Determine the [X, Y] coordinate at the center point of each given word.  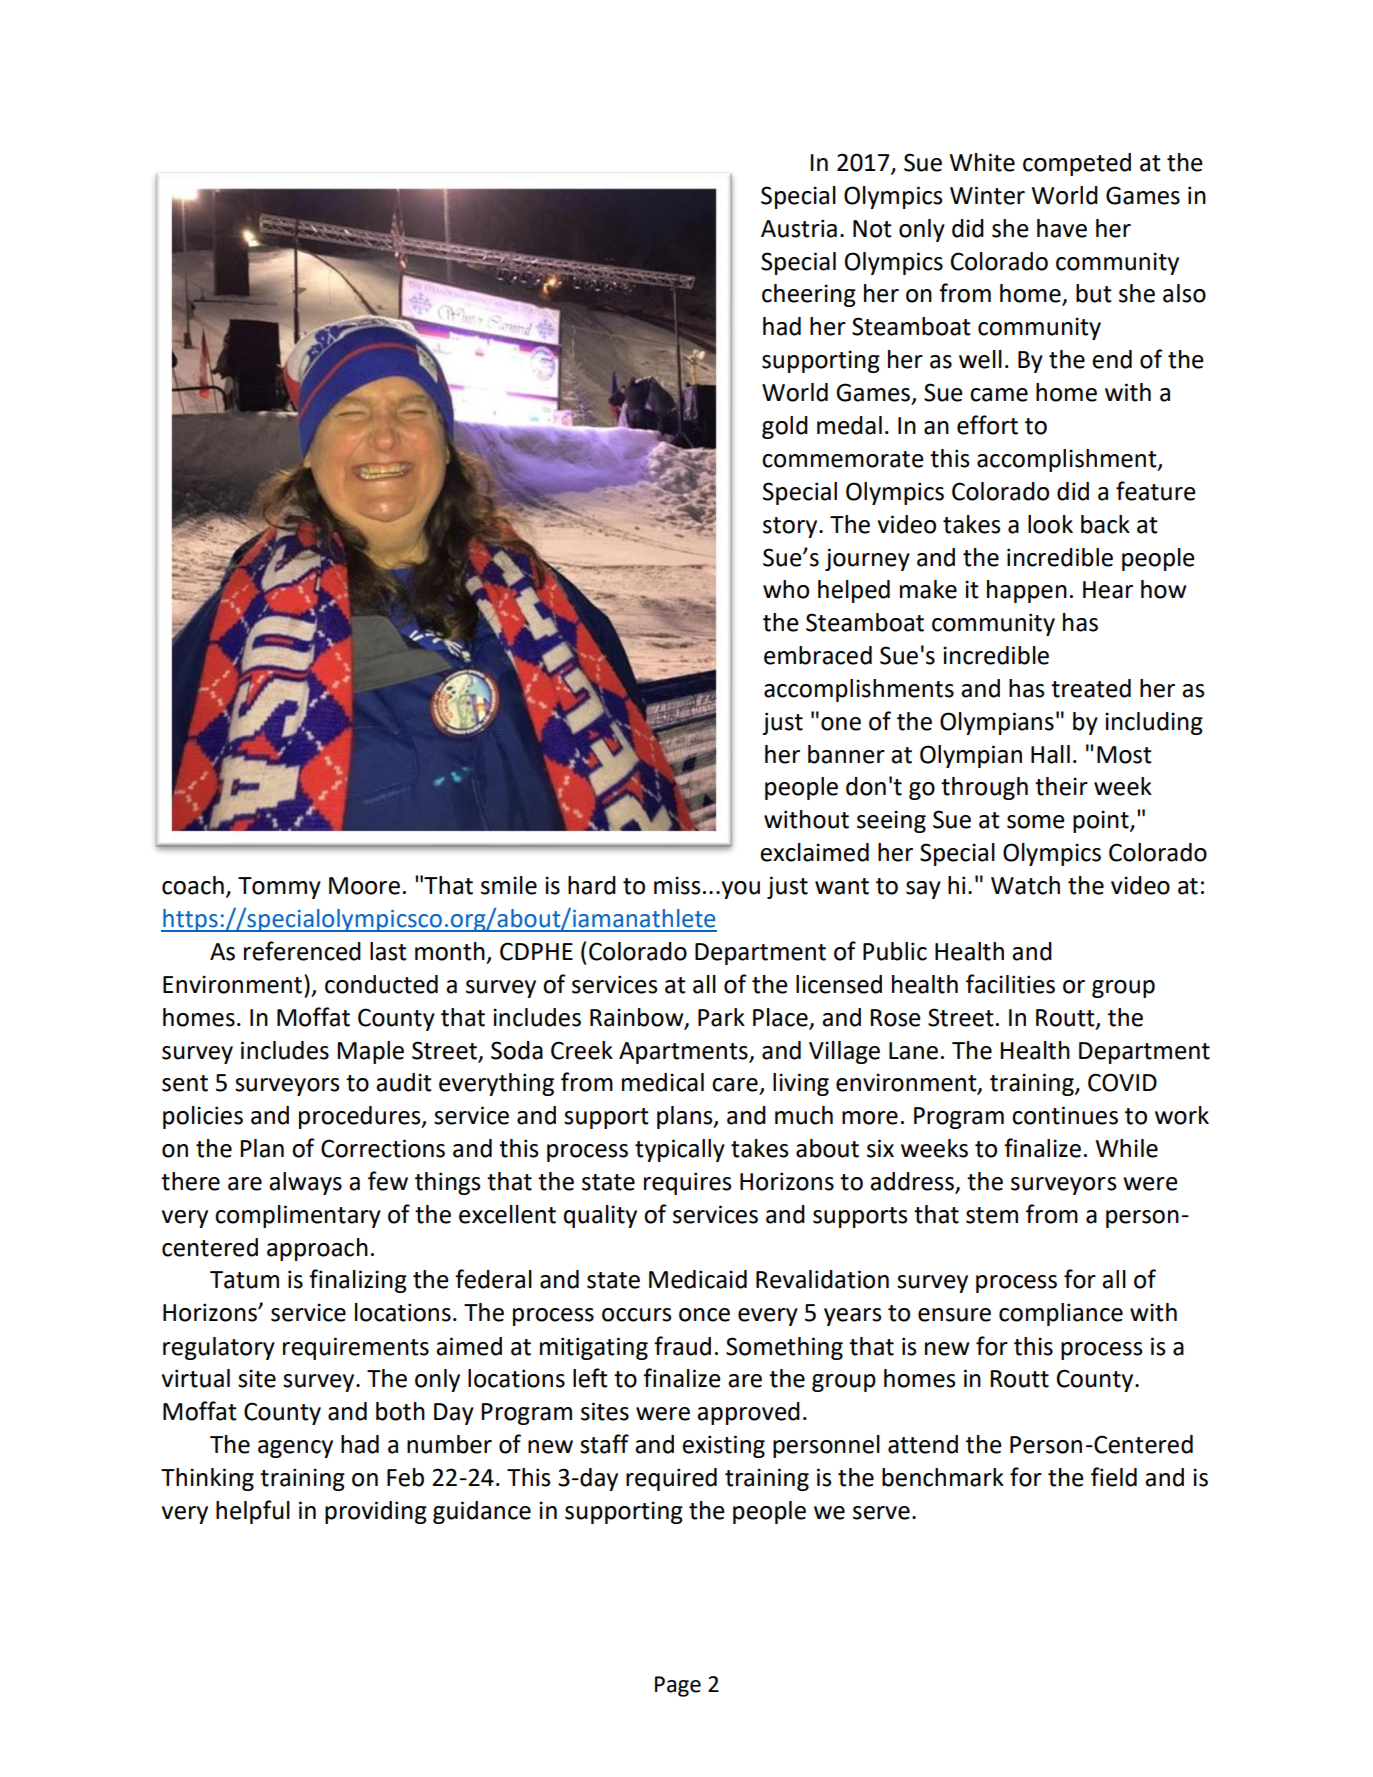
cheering [809, 295]
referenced [302, 951]
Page [678, 1686]
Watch [1025, 885]
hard [592, 885]
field [1114, 1477]
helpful [253, 1512]
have [1062, 228]
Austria [799, 228]
